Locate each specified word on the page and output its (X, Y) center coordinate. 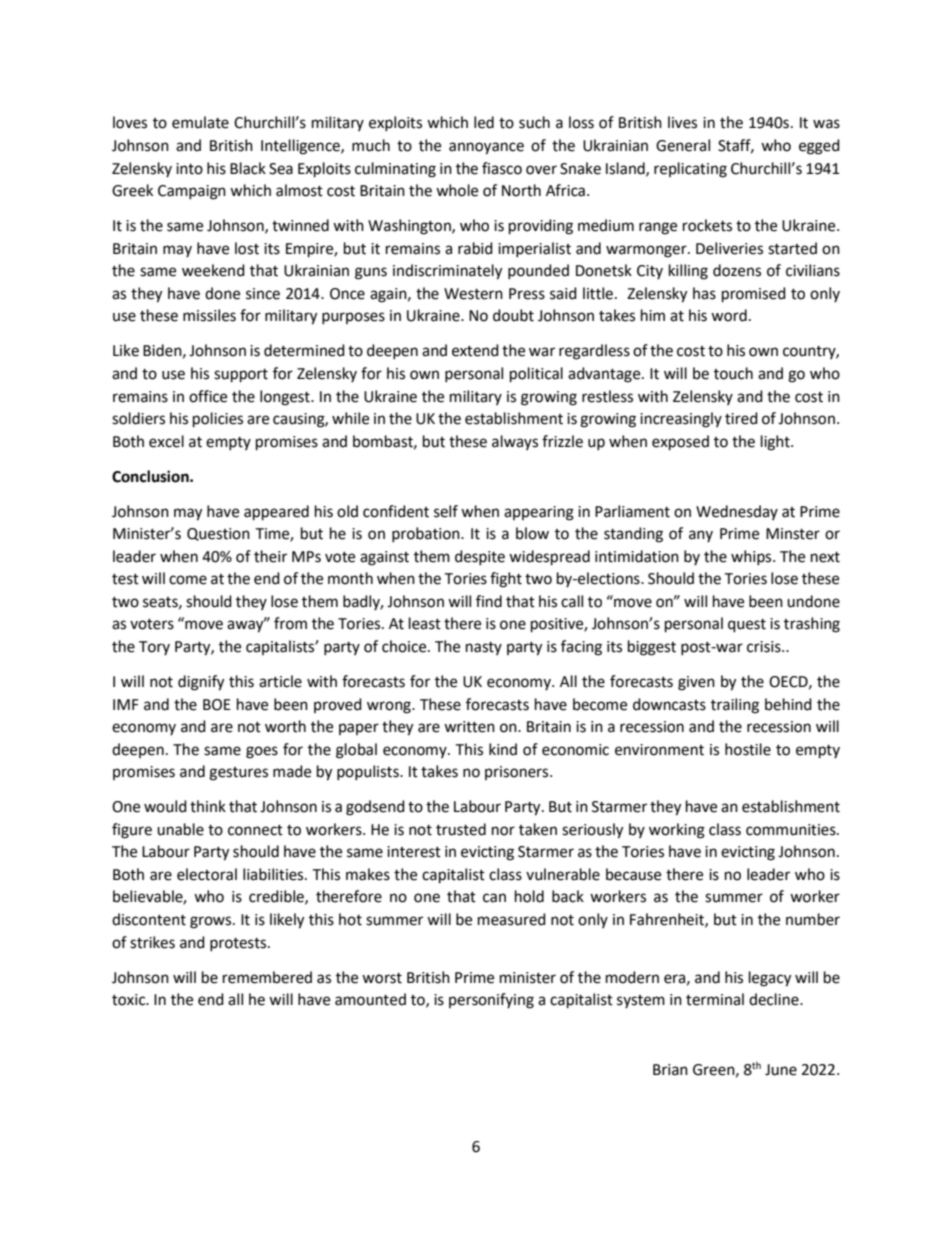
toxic (130, 1000)
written (469, 727)
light (776, 443)
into (189, 169)
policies (218, 420)
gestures (238, 774)
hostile (748, 749)
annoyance (486, 148)
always (515, 442)
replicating (690, 170)
